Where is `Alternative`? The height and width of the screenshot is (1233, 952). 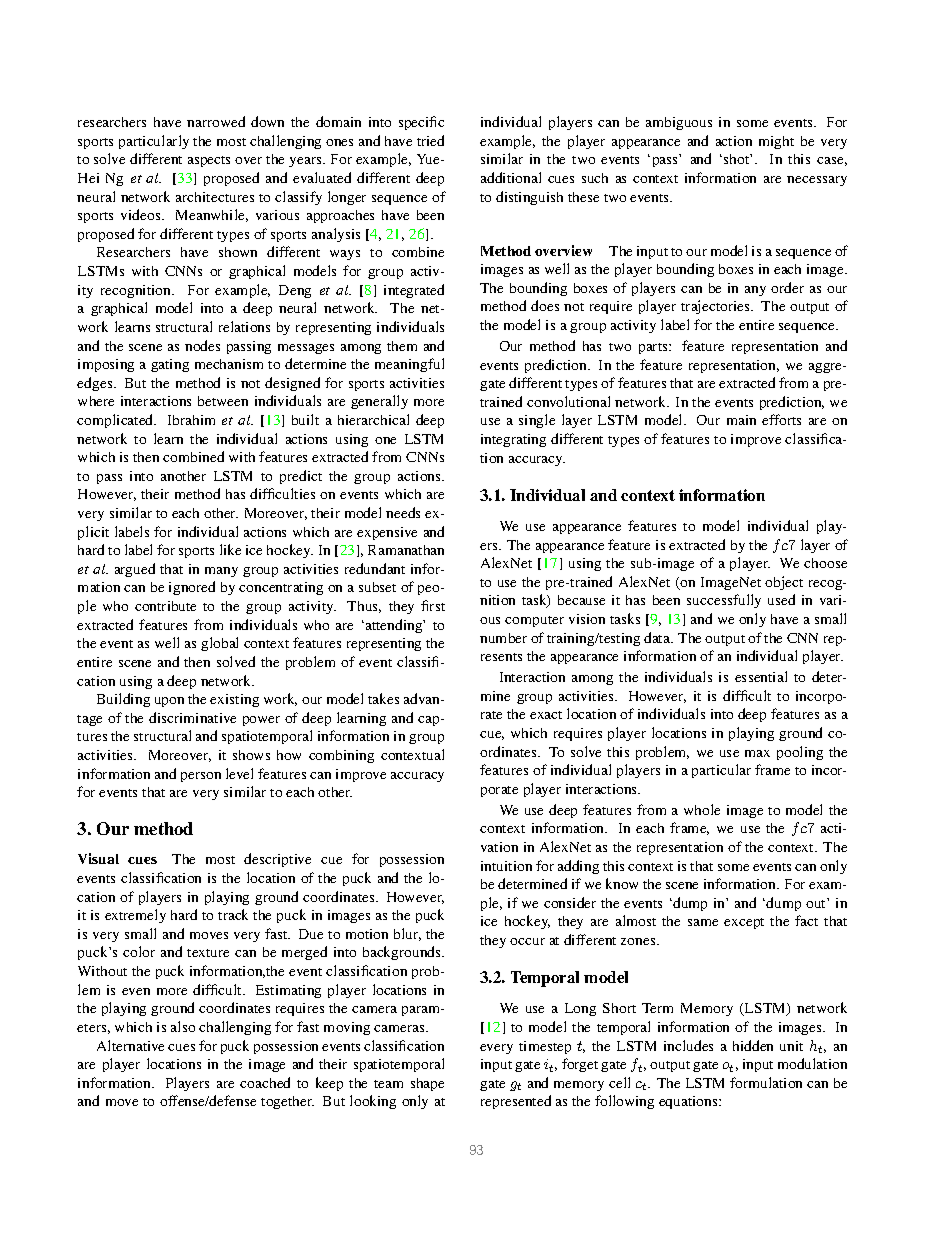 Alternative is located at coordinates (130, 1045).
